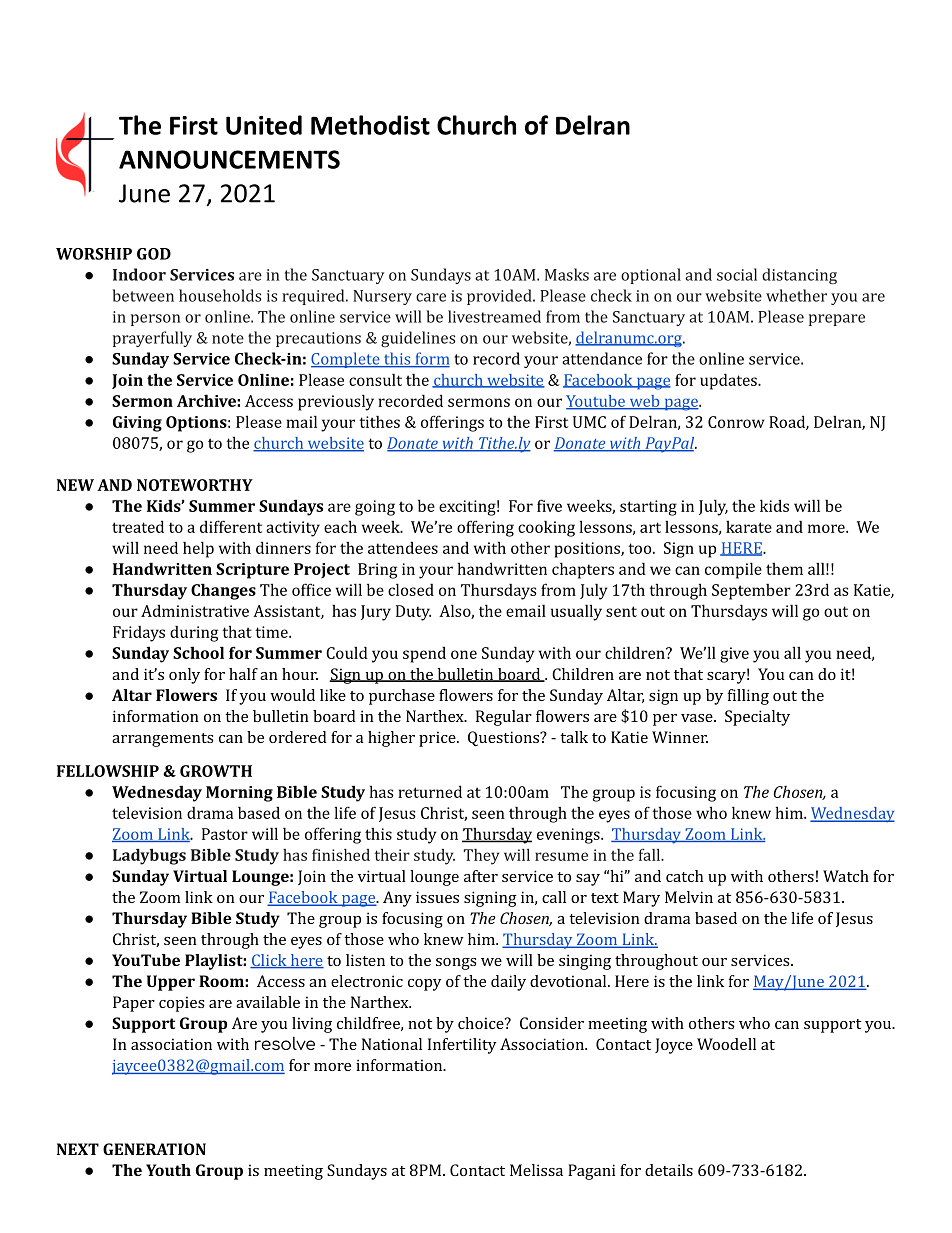  What do you see at coordinates (375, 379) in the screenshot?
I see `consult` at bounding box center [375, 379].
